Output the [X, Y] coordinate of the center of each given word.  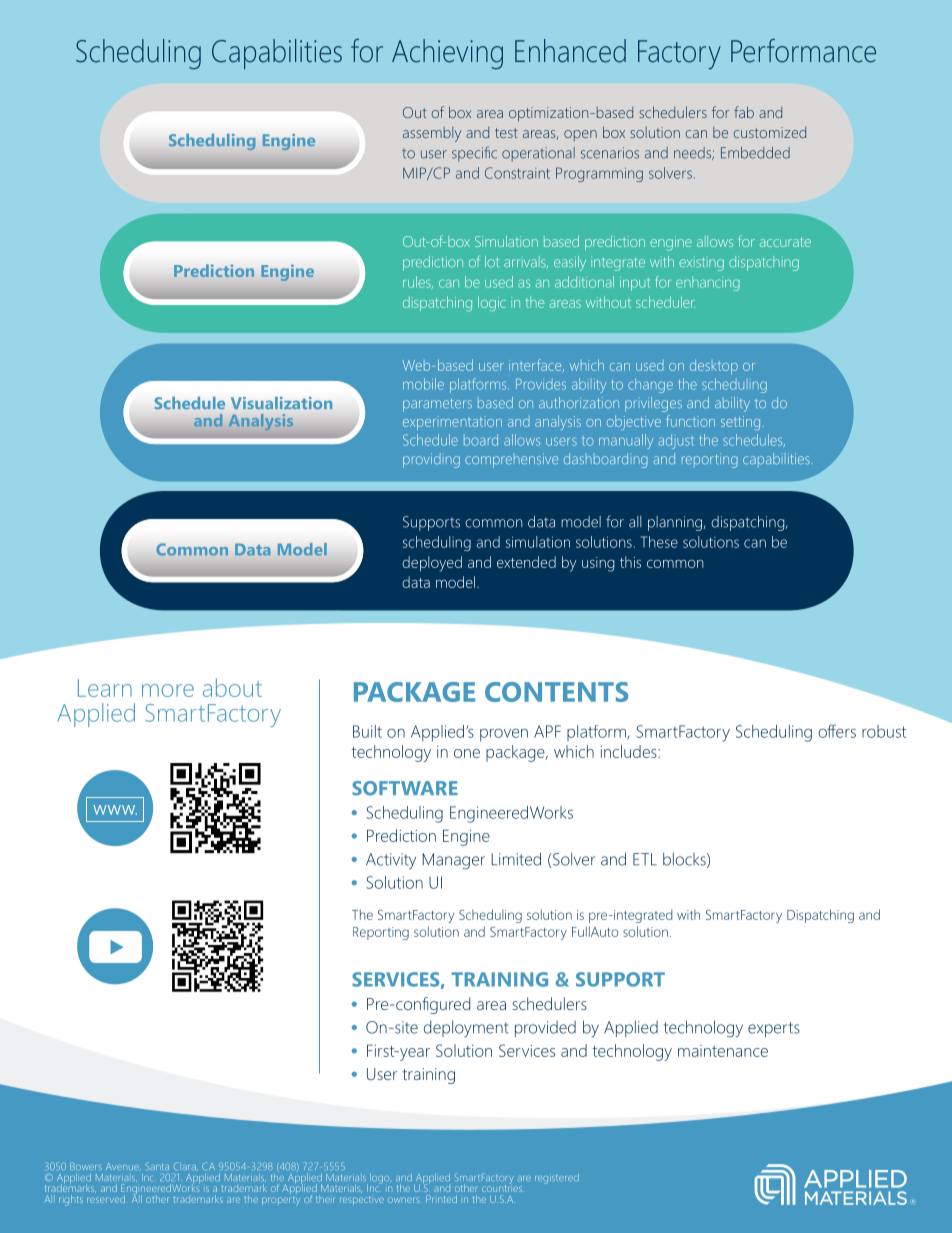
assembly [432, 134]
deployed [432, 564]
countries [502, 1188]
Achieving [447, 54]
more [168, 690]
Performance [803, 51]
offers [837, 731]
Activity [391, 861]
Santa [157, 1166]
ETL [645, 859]
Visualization [281, 403]
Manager [454, 861]
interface [536, 365]
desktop [714, 367]
